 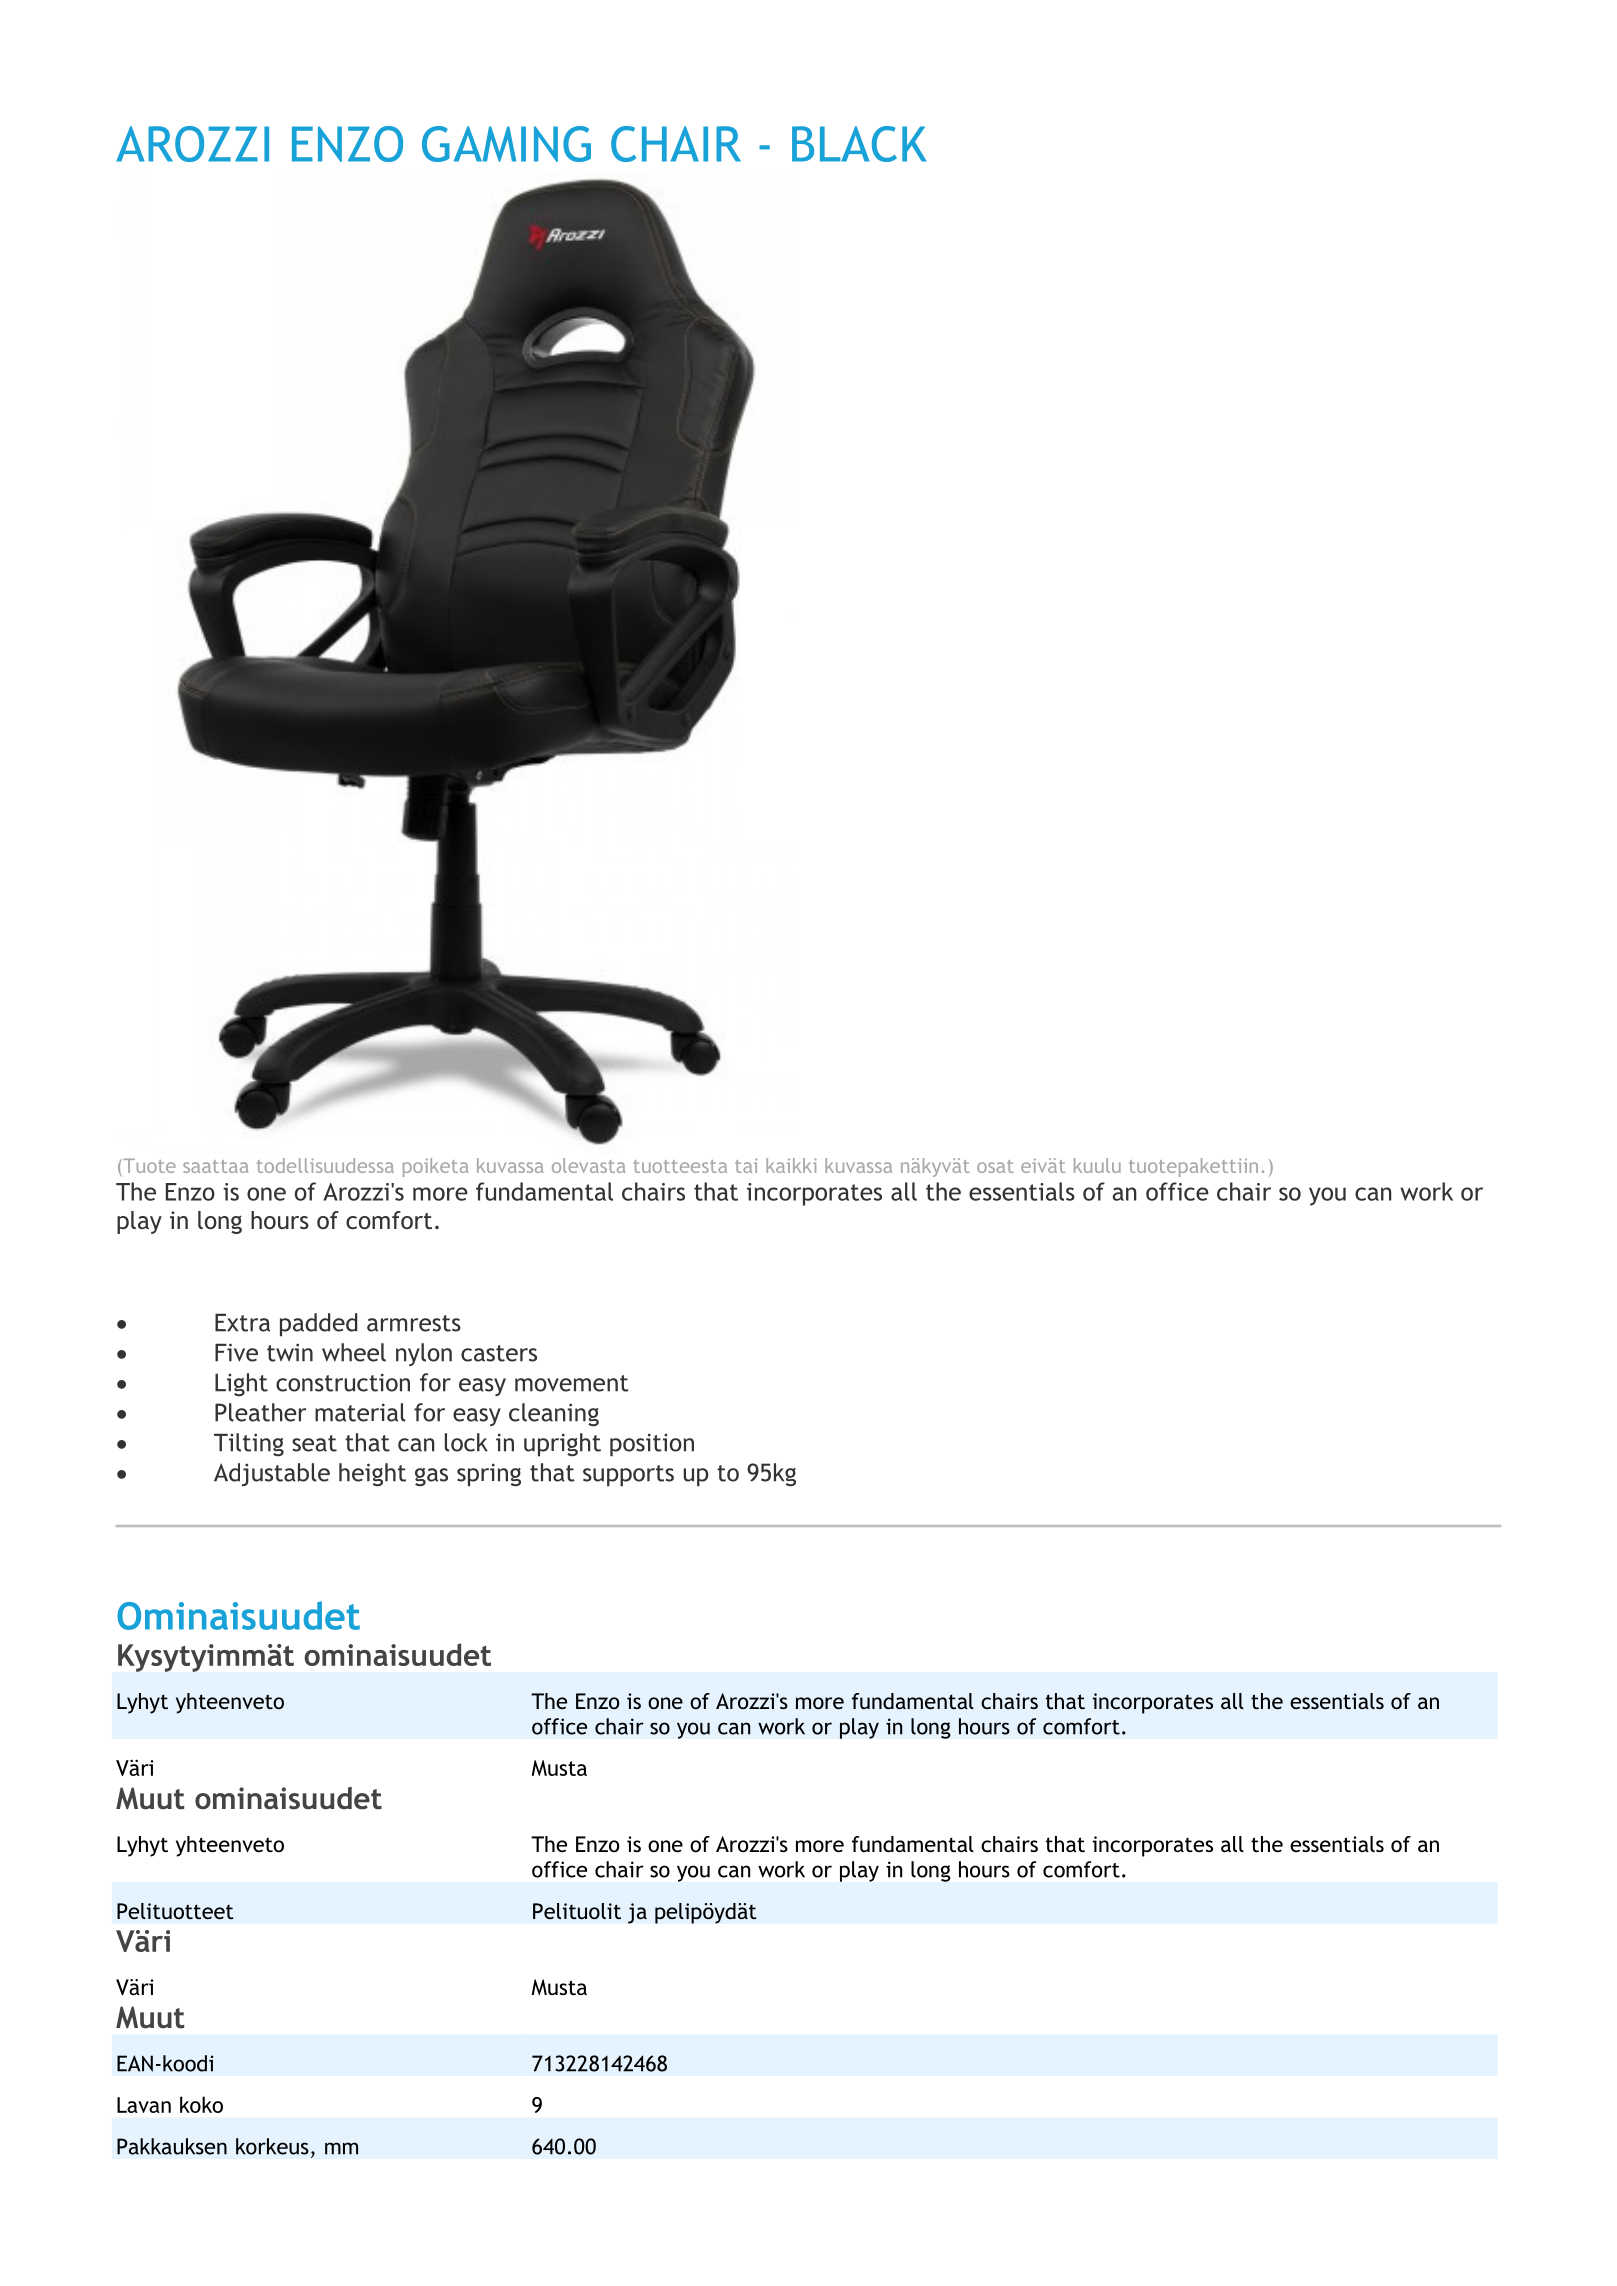 What do you see at coordinates (201, 2104) in the page?
I see `koko` at bounding box center [201, 2104].
